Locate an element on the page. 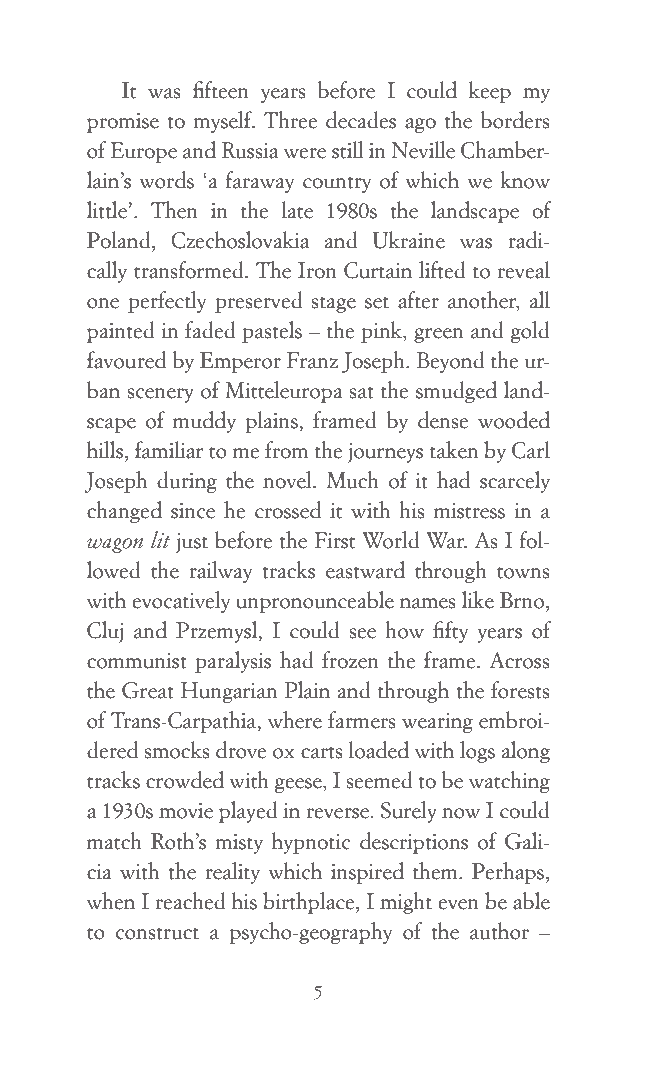 The height and width of the image is (1065, 666). crossed is located at coordinates (288, 510).
